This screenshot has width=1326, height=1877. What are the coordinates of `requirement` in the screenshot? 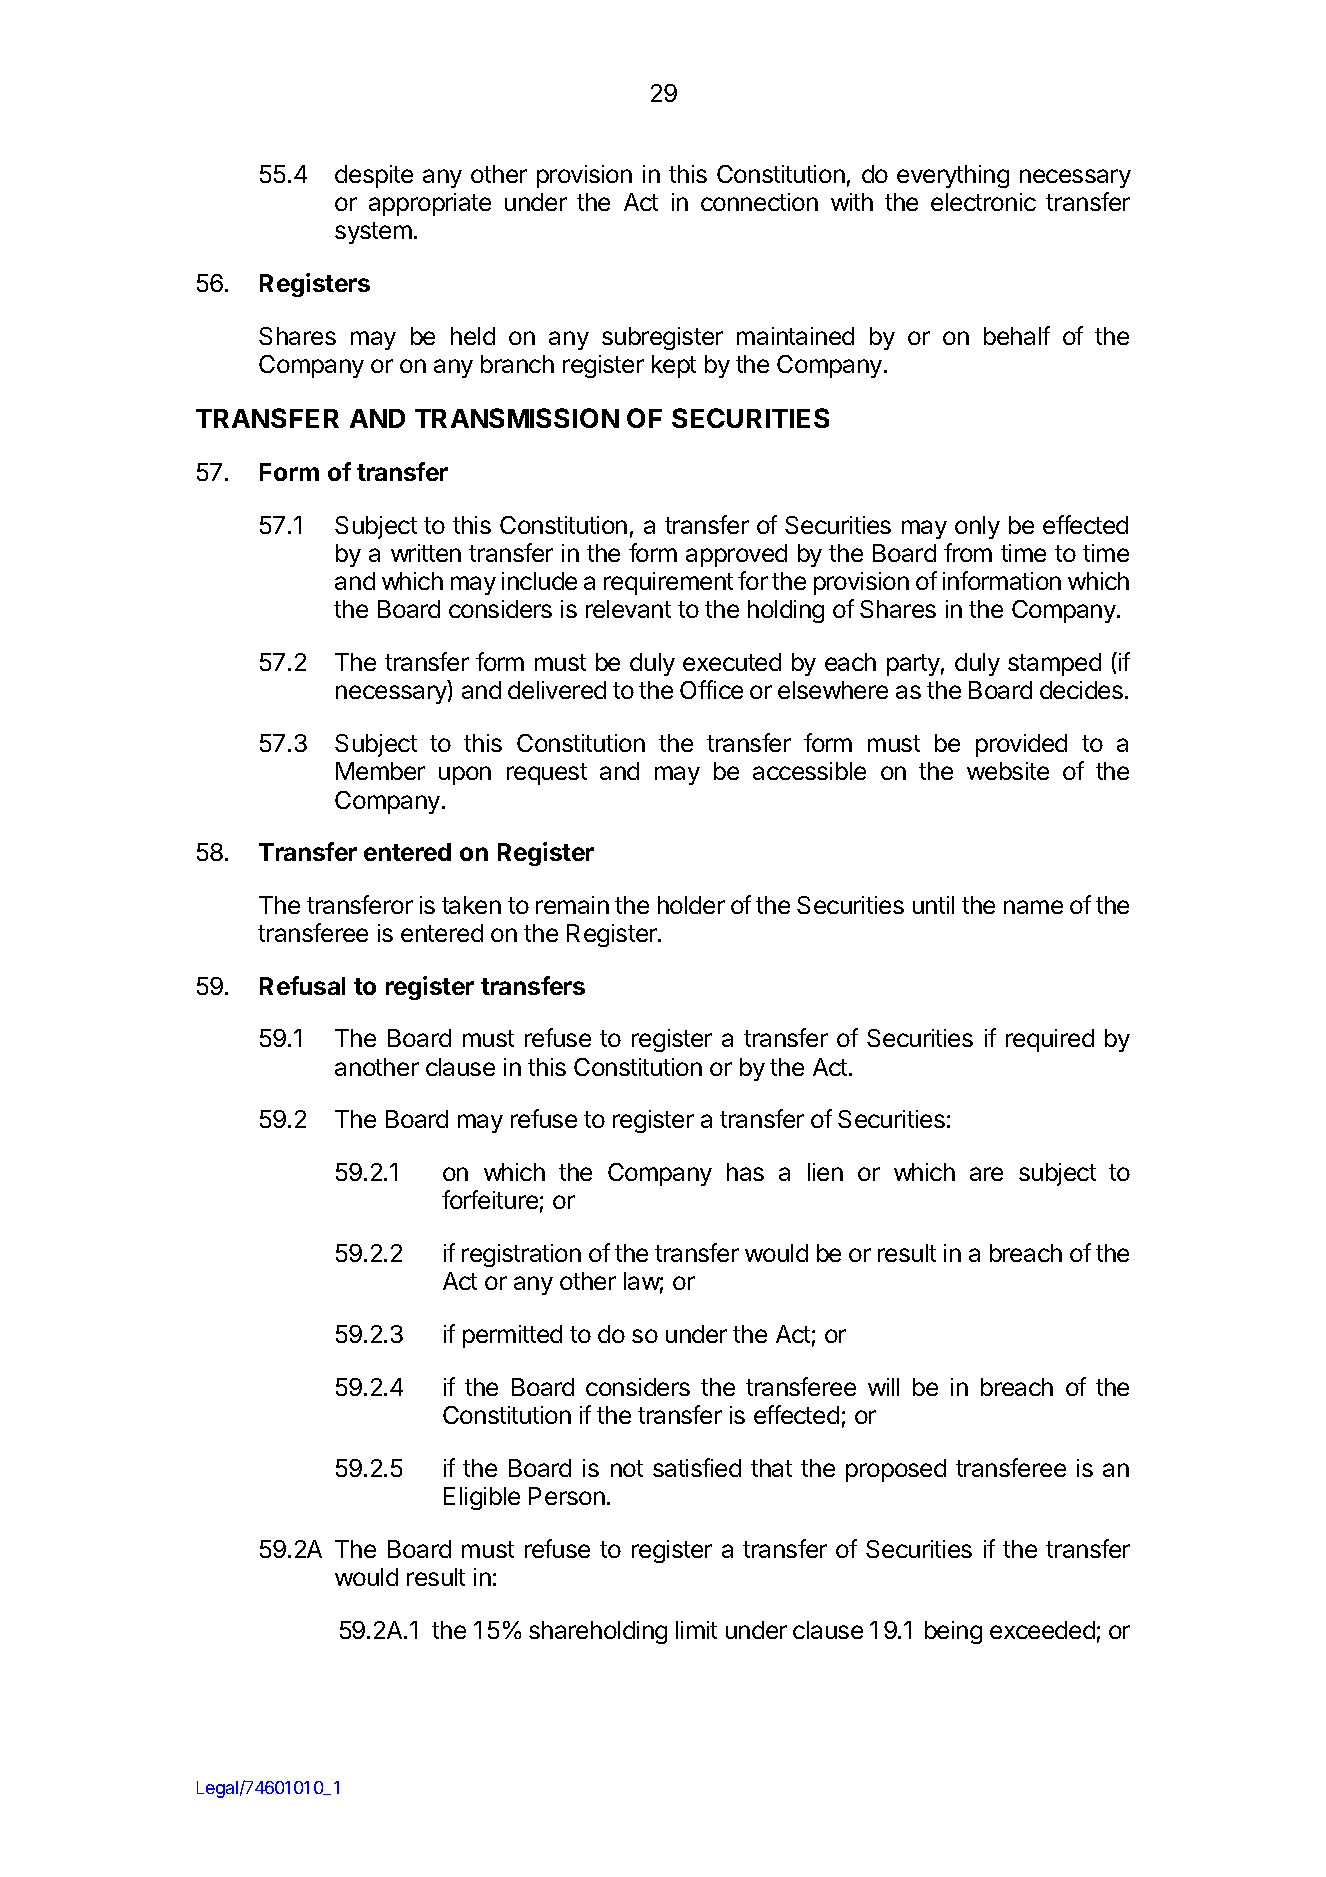 It's located at (668, 583).
